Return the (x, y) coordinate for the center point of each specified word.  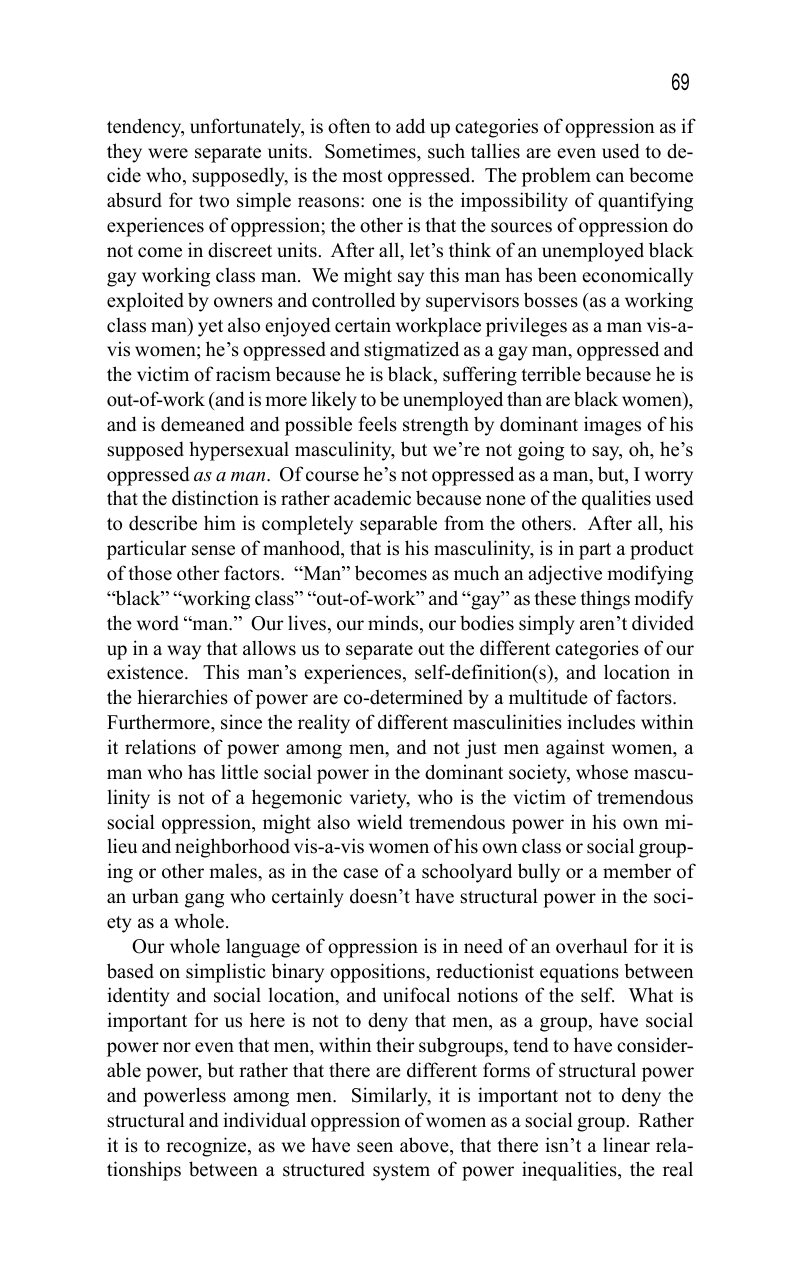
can (610, 177)
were (168, 153)
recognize (207, 1147)
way (184, 652)
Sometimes (371, 151)
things (605, 600)
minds (394, 624)
